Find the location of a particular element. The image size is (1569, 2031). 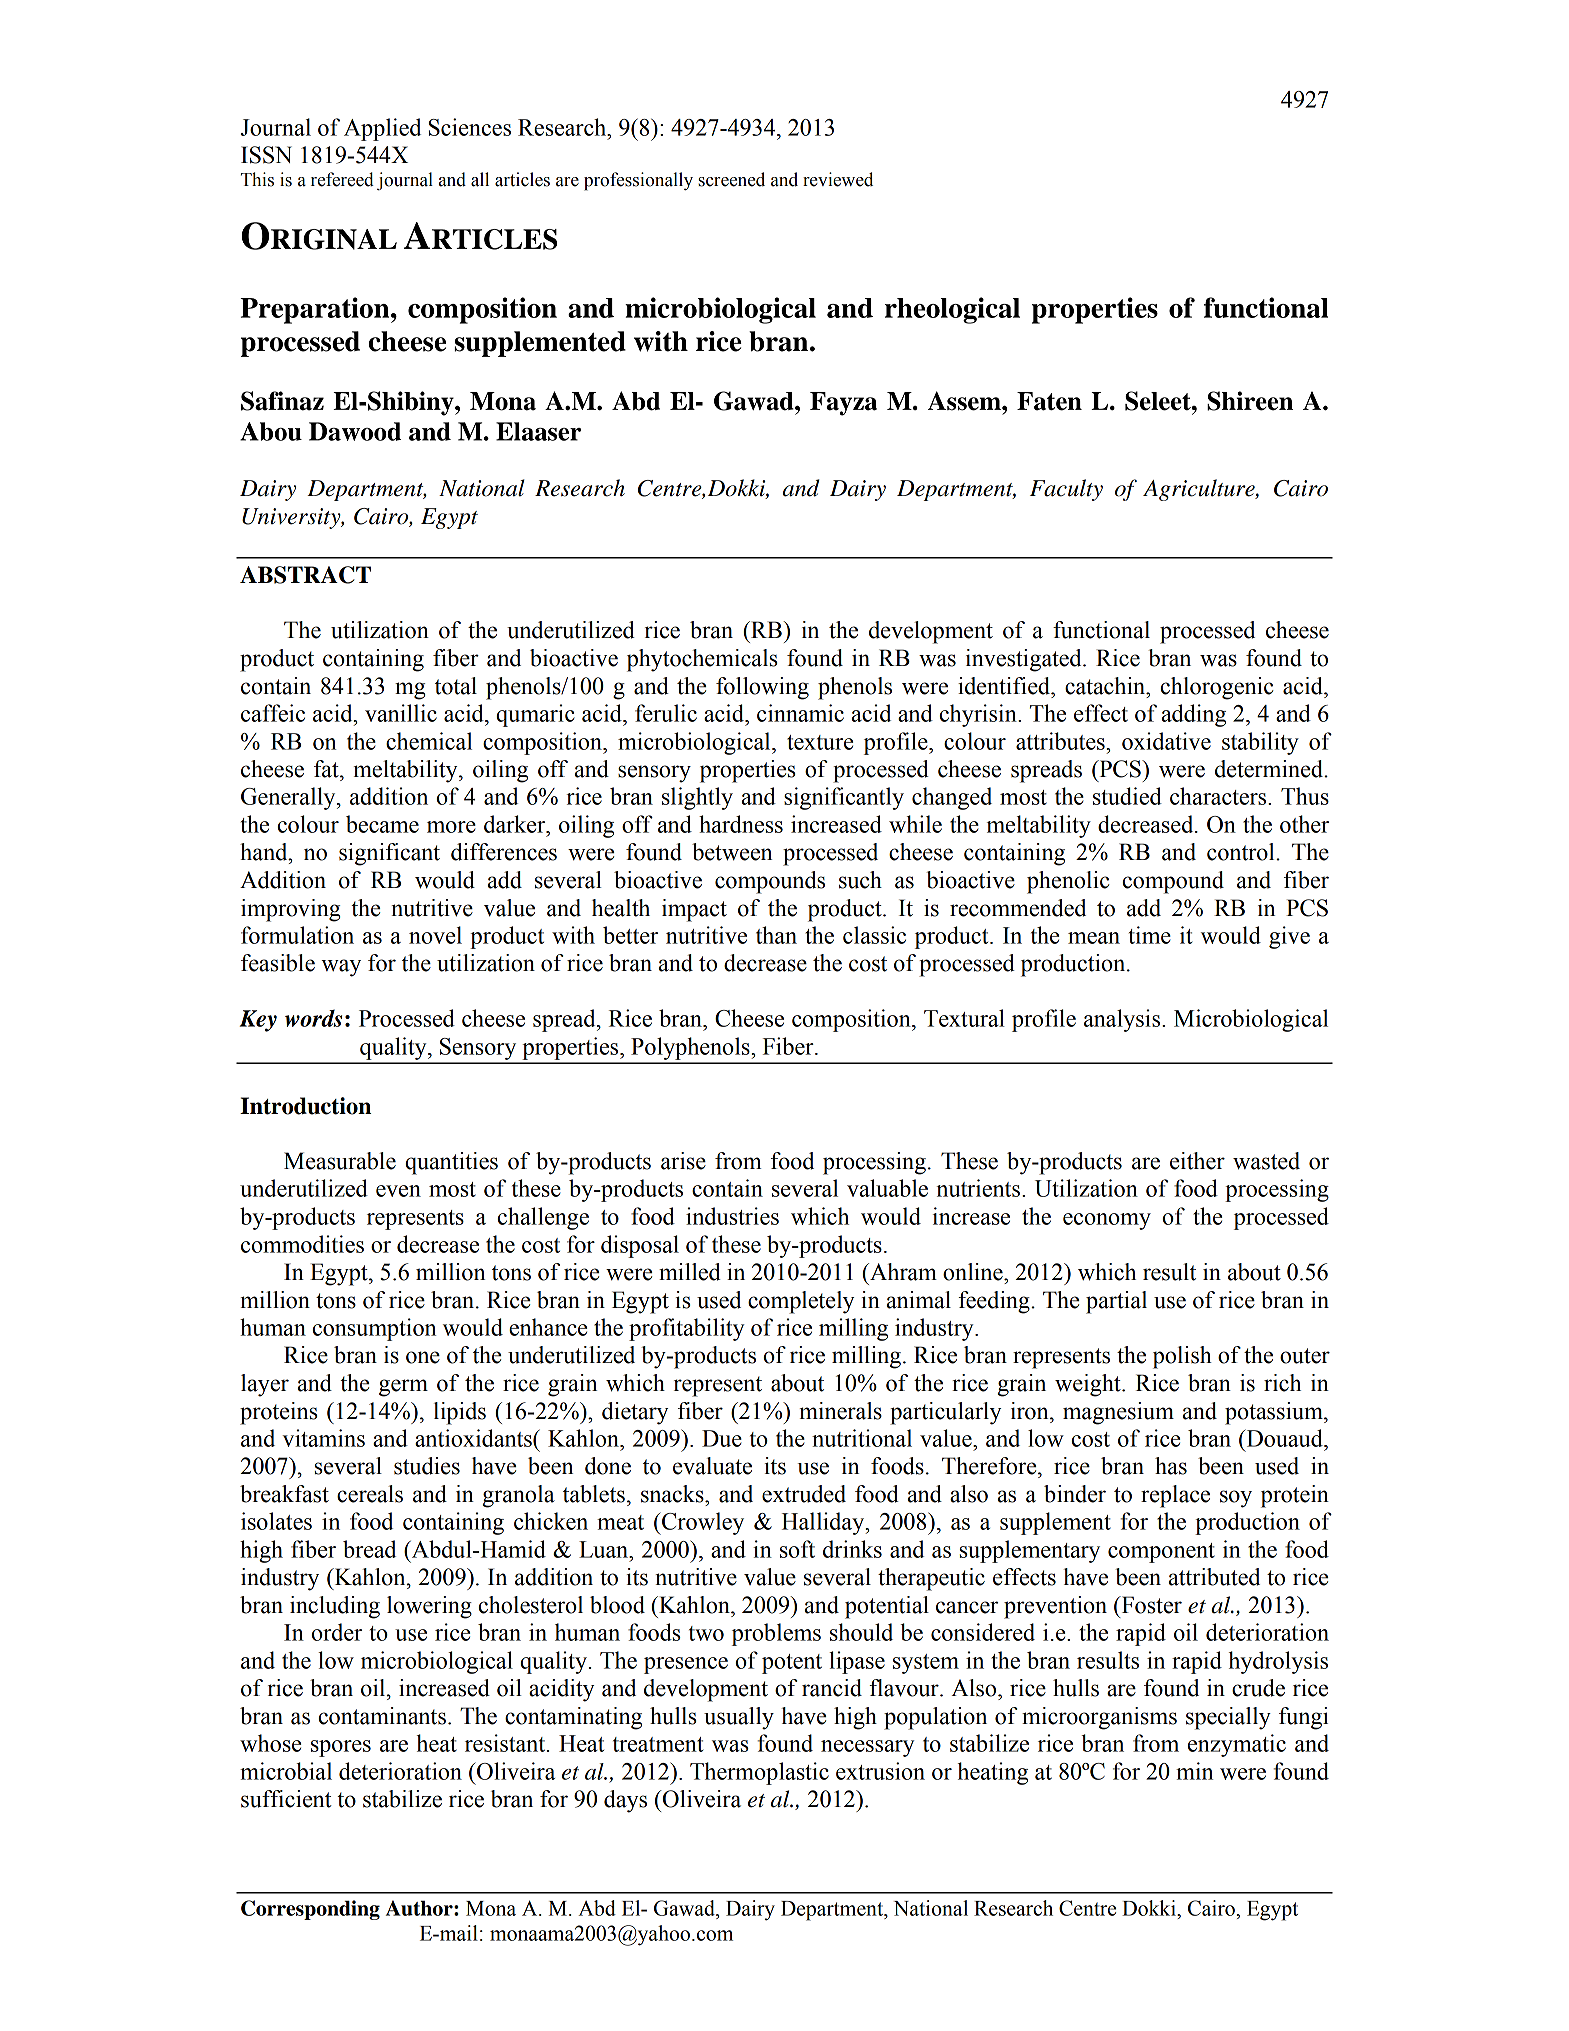

analysis is located at coordinates (1123, 1020).
